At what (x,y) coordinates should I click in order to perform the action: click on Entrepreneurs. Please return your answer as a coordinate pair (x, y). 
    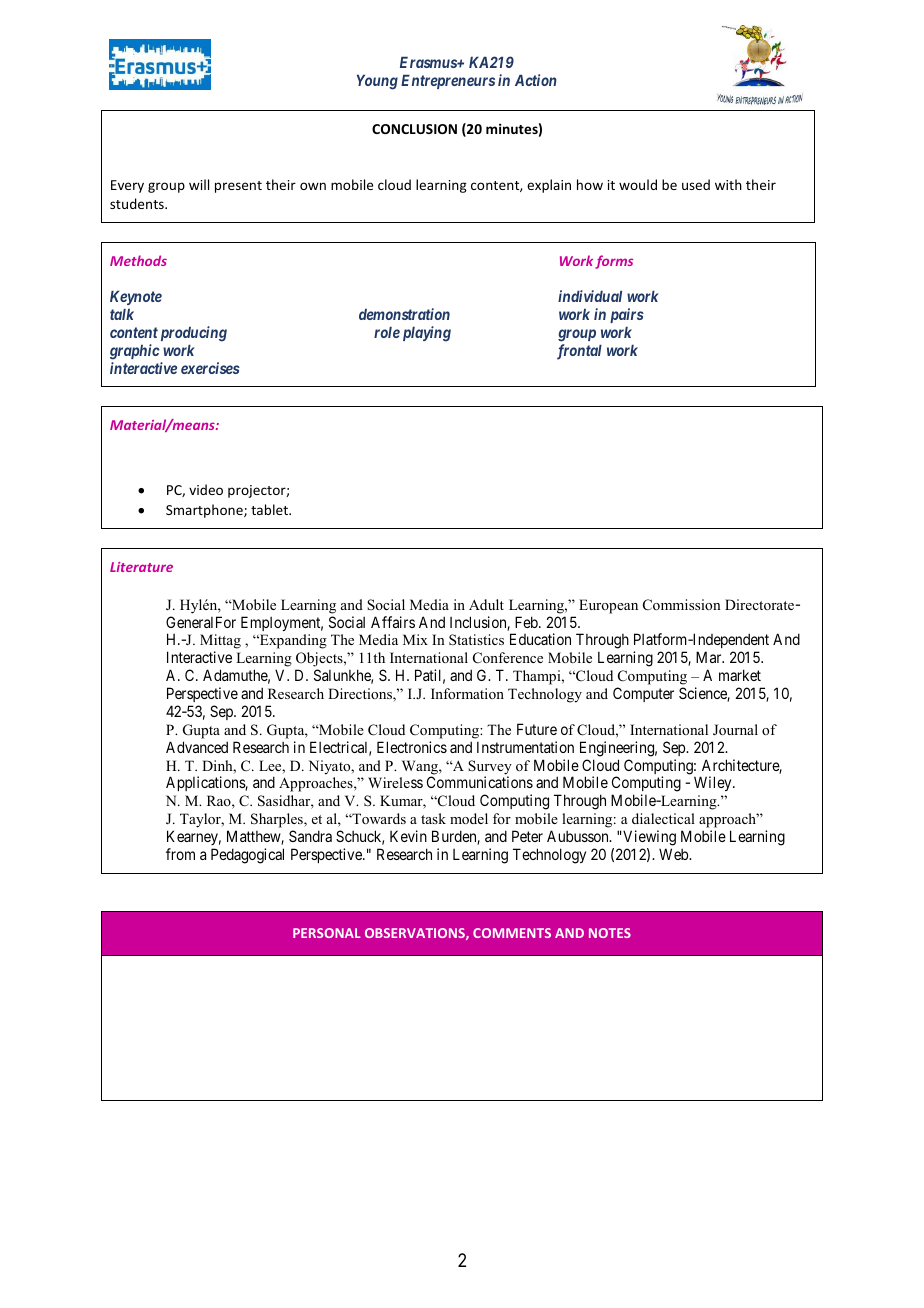
    Looking at the image, I should click on (448, 82).
